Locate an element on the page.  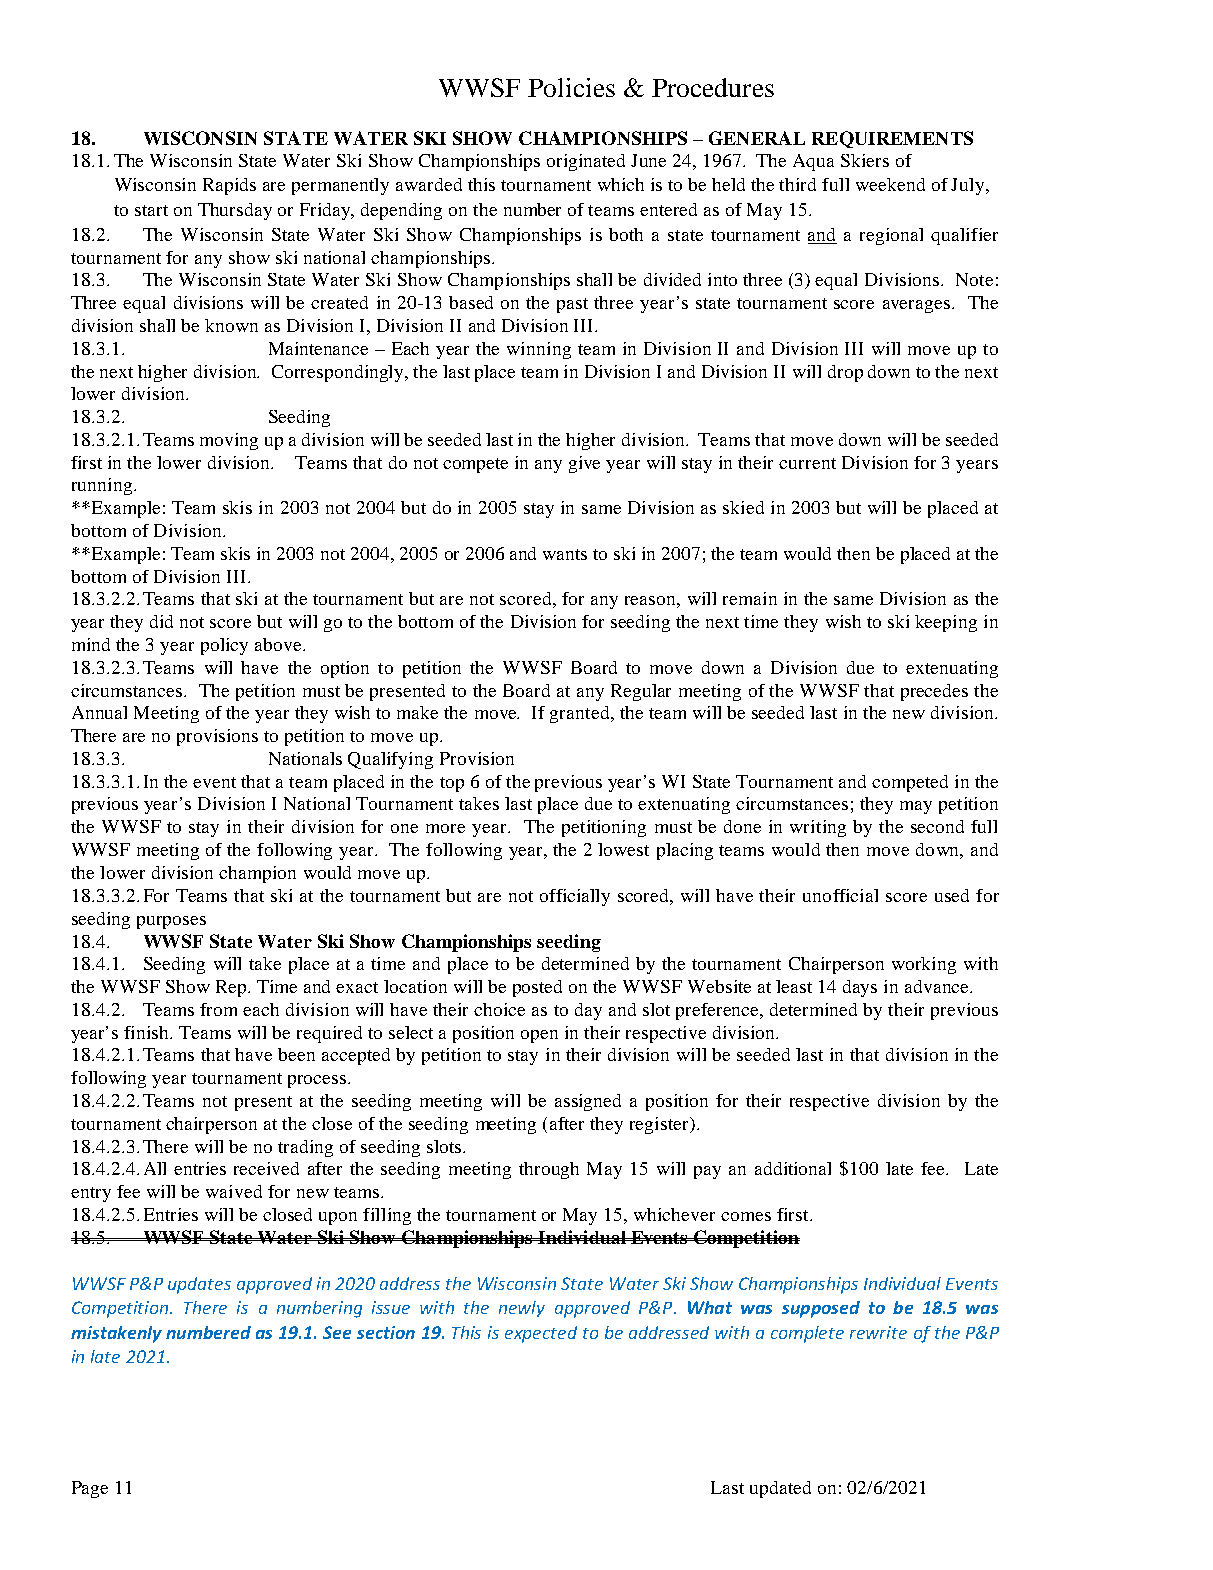
Policies is located at coordinates (571, 87).
